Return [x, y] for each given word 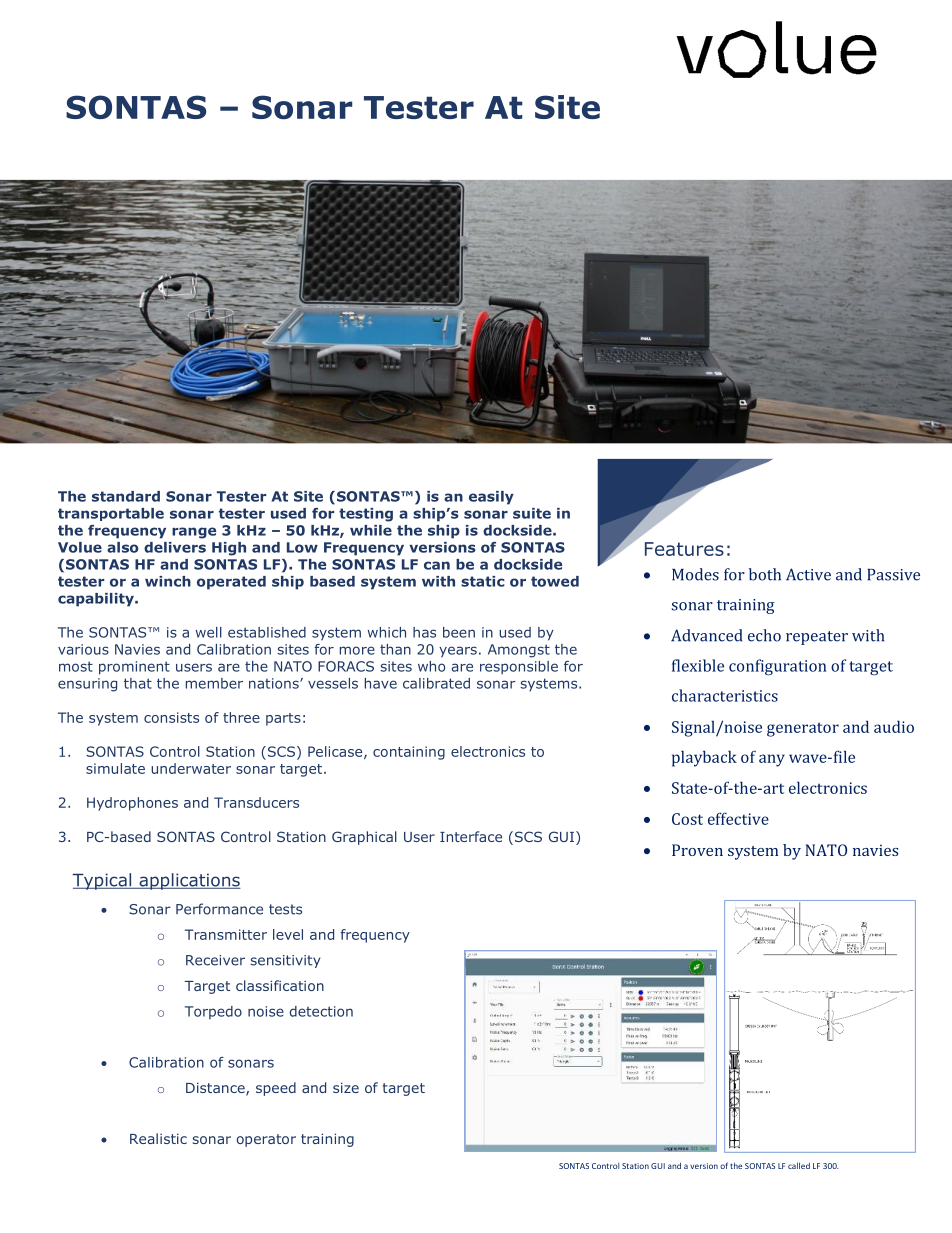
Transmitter [226, 934]
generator [803, 729]
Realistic [158, 1138]
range [194, 533]
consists [171, 717]
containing [409, 753]
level [288, 934]
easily [491, 498]
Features [684, 549]
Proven [697, 850]
